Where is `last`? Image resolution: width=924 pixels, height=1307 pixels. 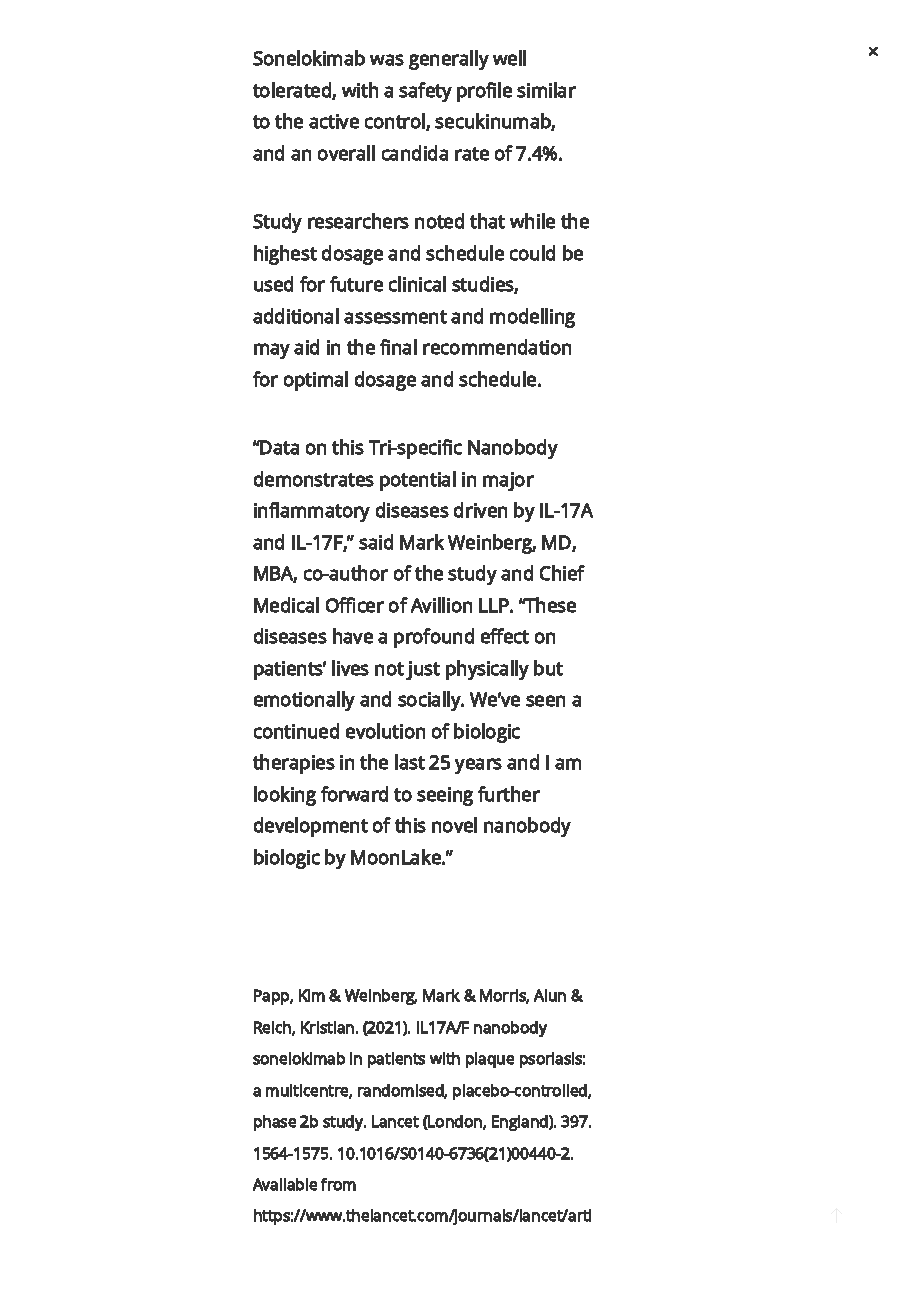 last is located at coordinates (410, 762).
